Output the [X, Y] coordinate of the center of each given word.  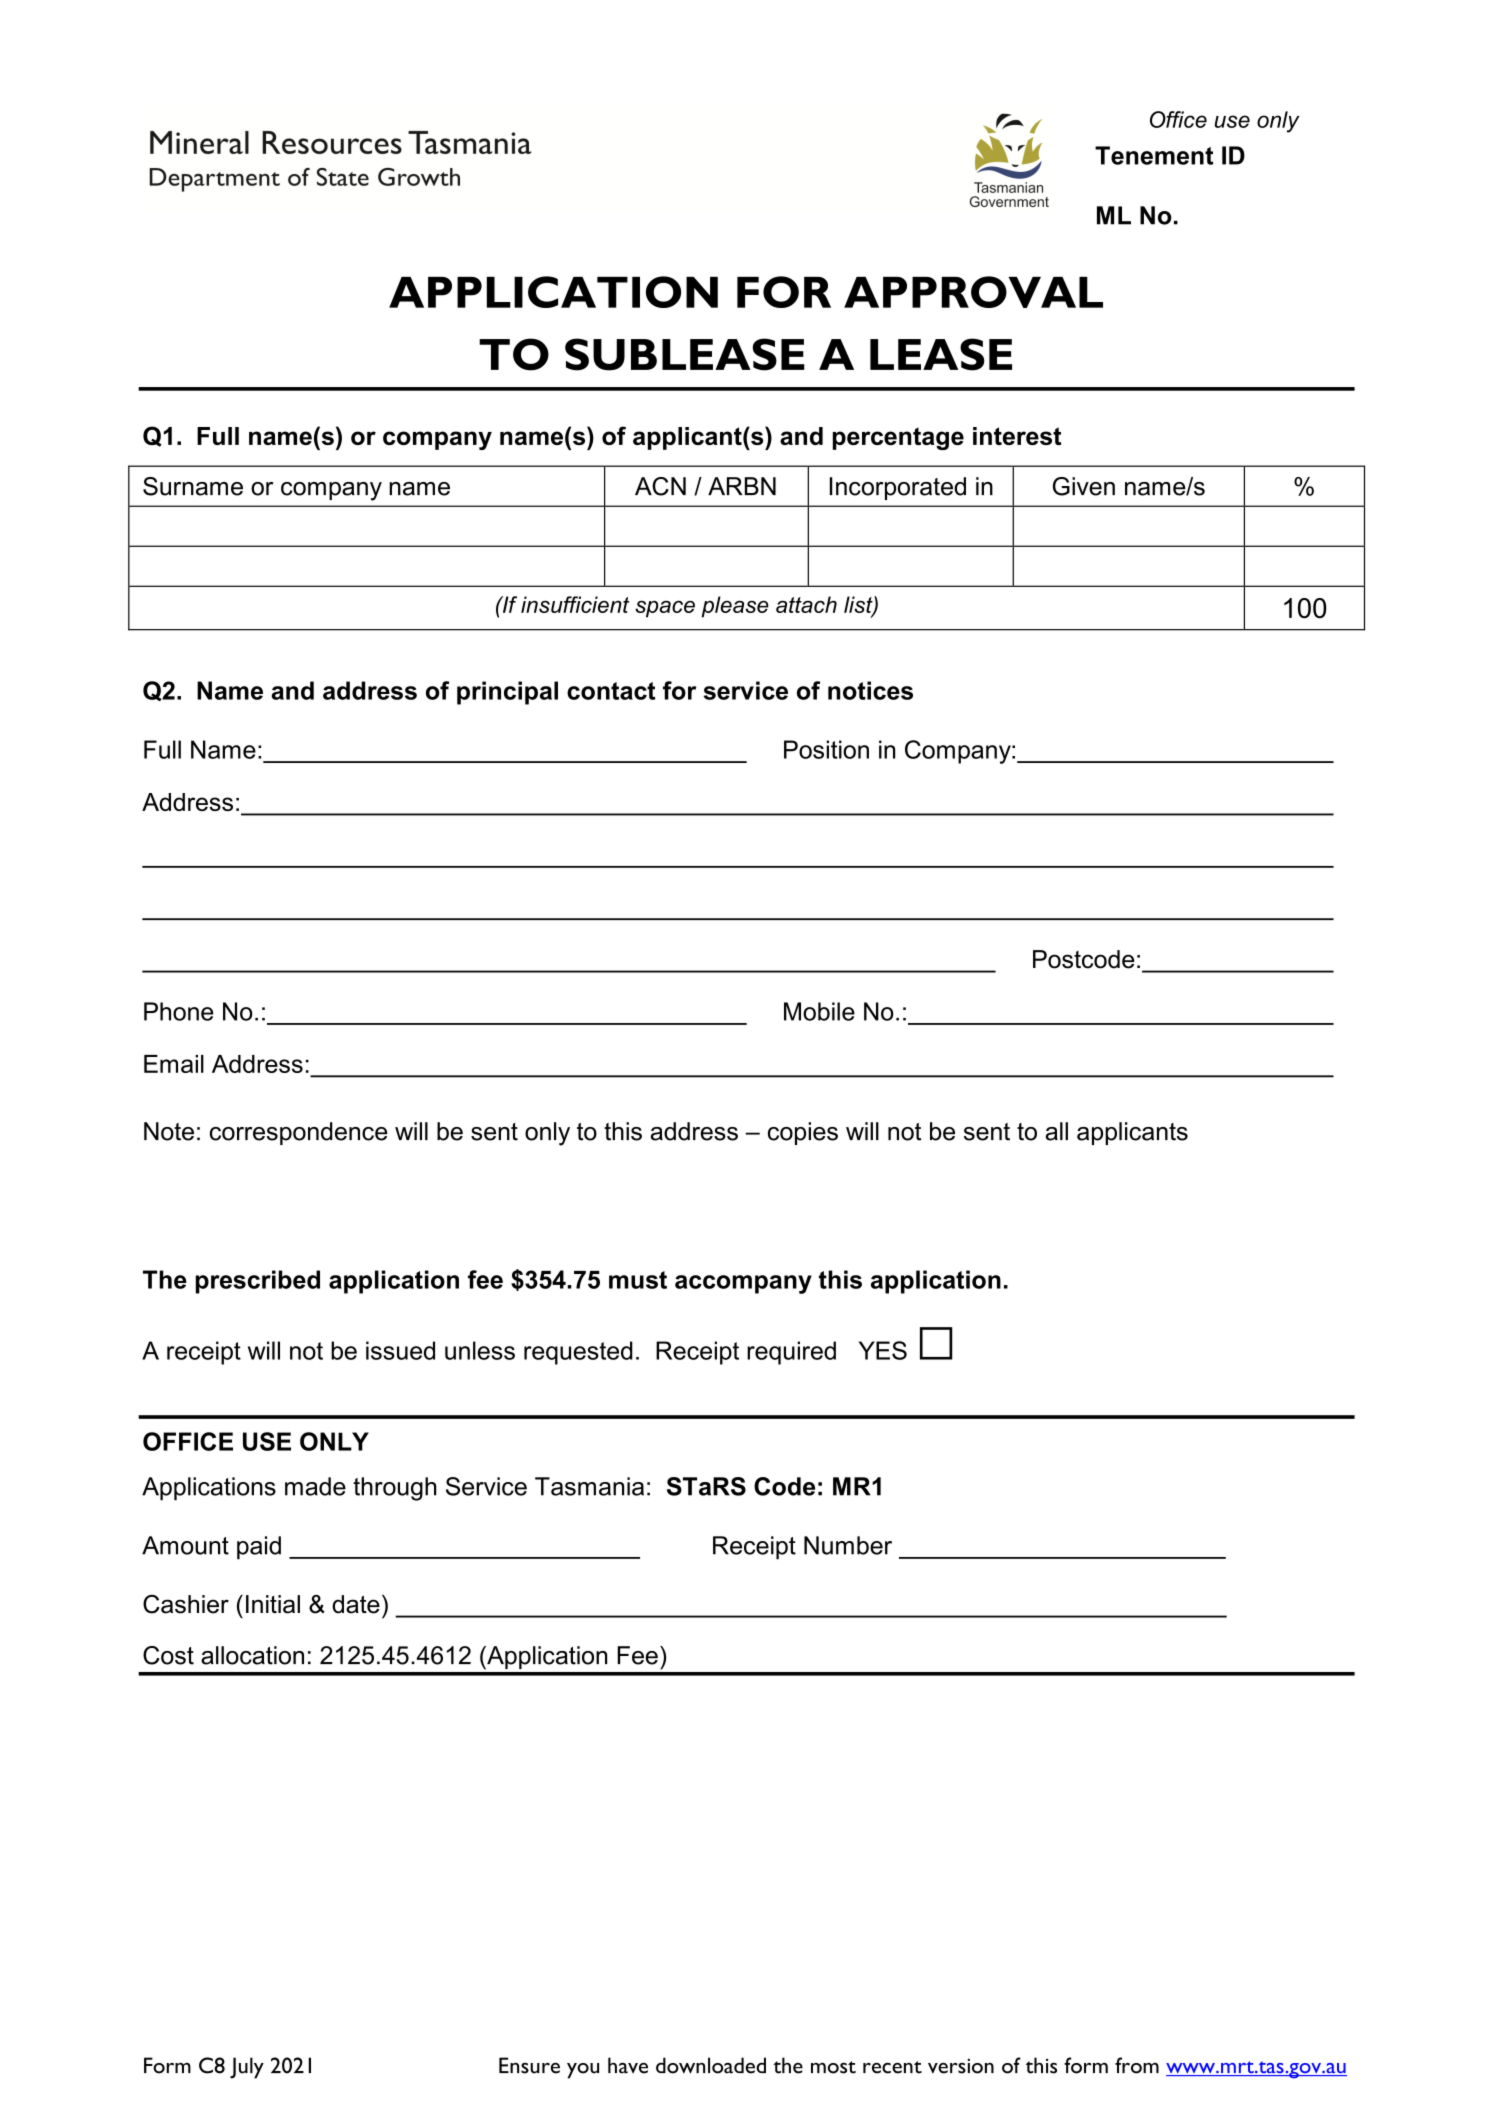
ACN [660, 486]
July [247, 2068]
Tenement [1154, 155]
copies [803, 1133]
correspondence [299, 1133]
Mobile [819, 1011]
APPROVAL [973, 292]
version [961, 2066]
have [628, 2065]
